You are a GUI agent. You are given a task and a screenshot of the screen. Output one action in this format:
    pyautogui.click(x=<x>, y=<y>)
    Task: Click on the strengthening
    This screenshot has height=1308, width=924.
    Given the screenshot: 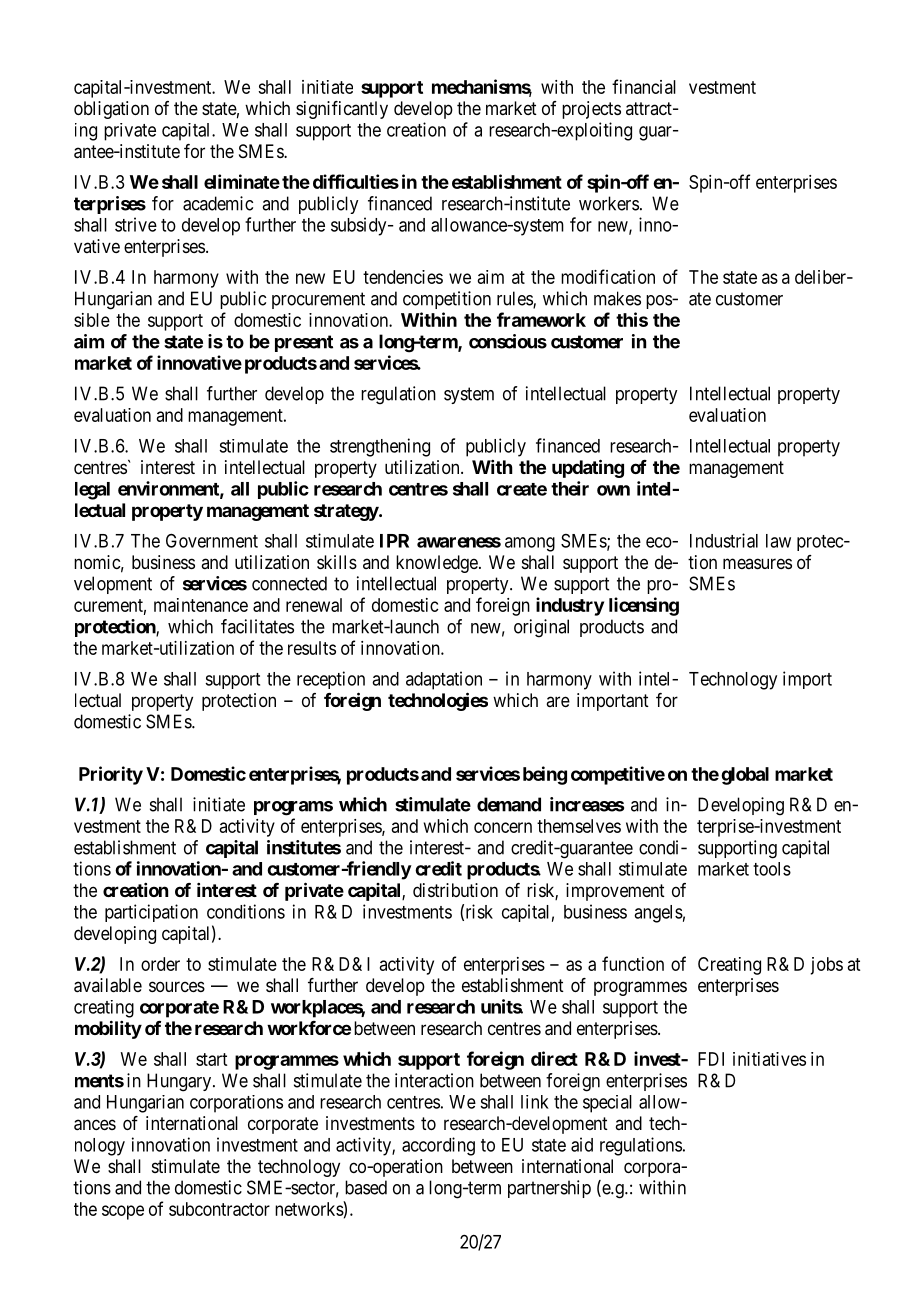 What is the action you would take?
    pyautogui.click(x=380, y=447)
